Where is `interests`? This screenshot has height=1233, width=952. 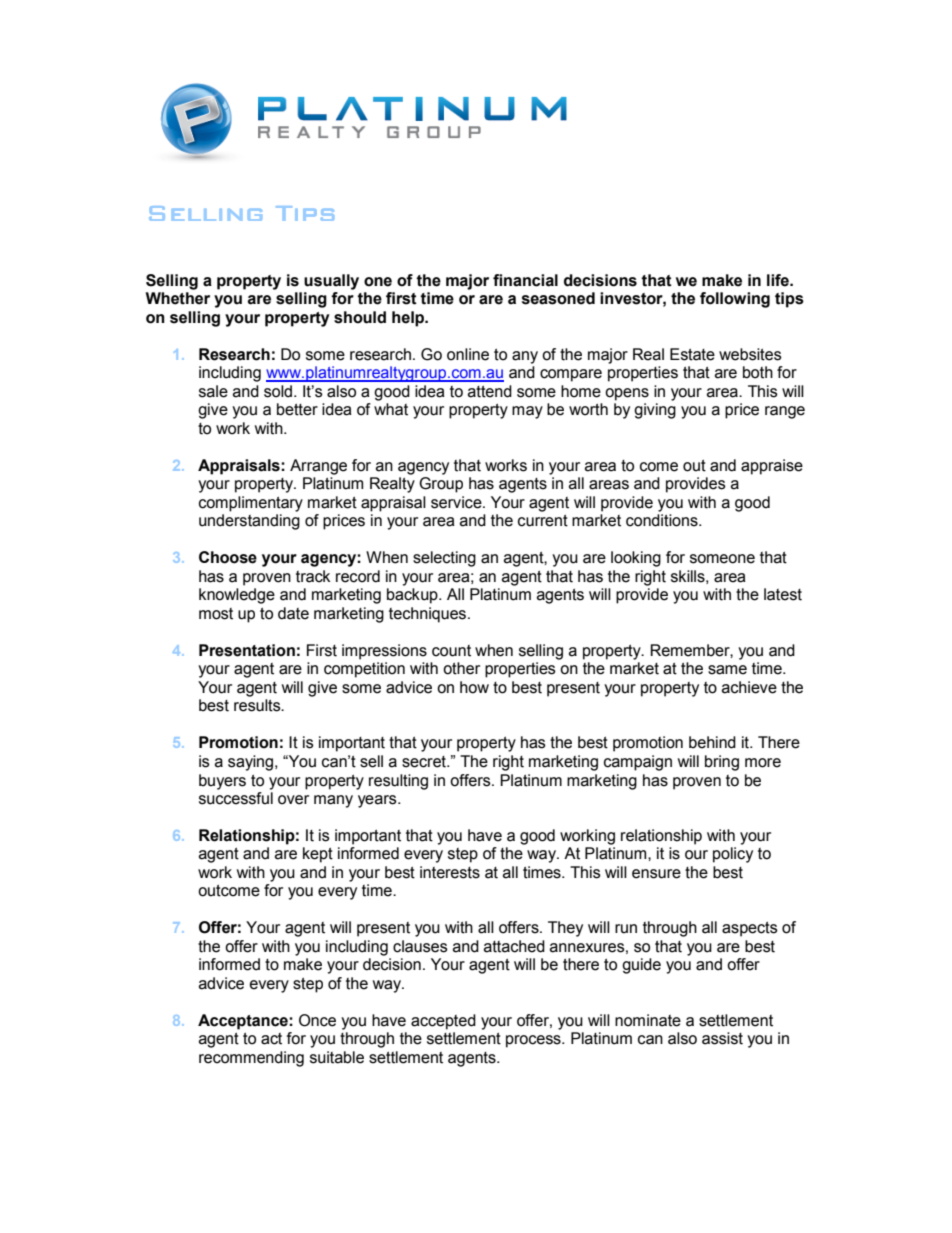
interests is located at coordinates (450, 872).
